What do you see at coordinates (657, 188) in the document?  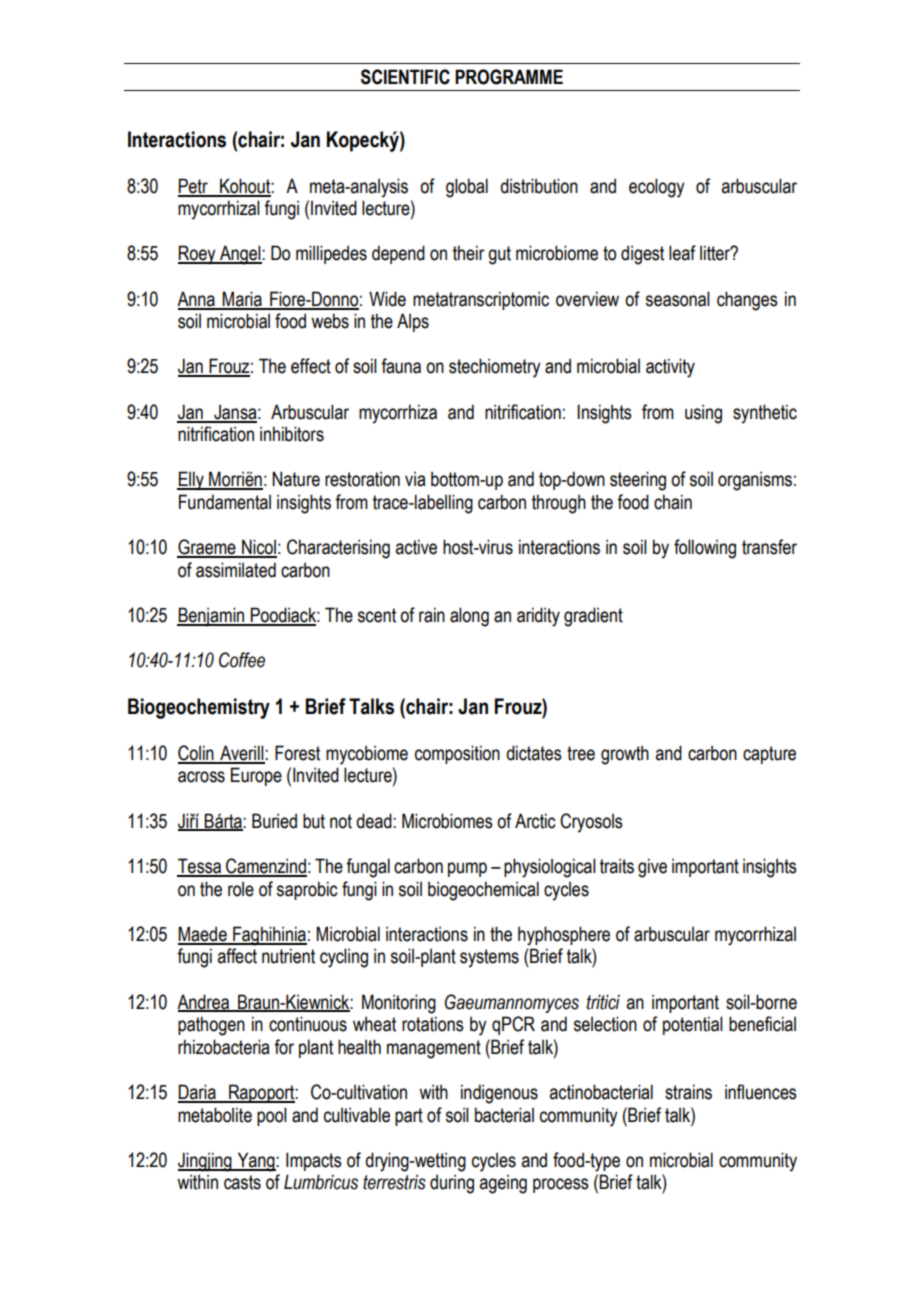 I see `ecology` at bounding box center [657, 188].
